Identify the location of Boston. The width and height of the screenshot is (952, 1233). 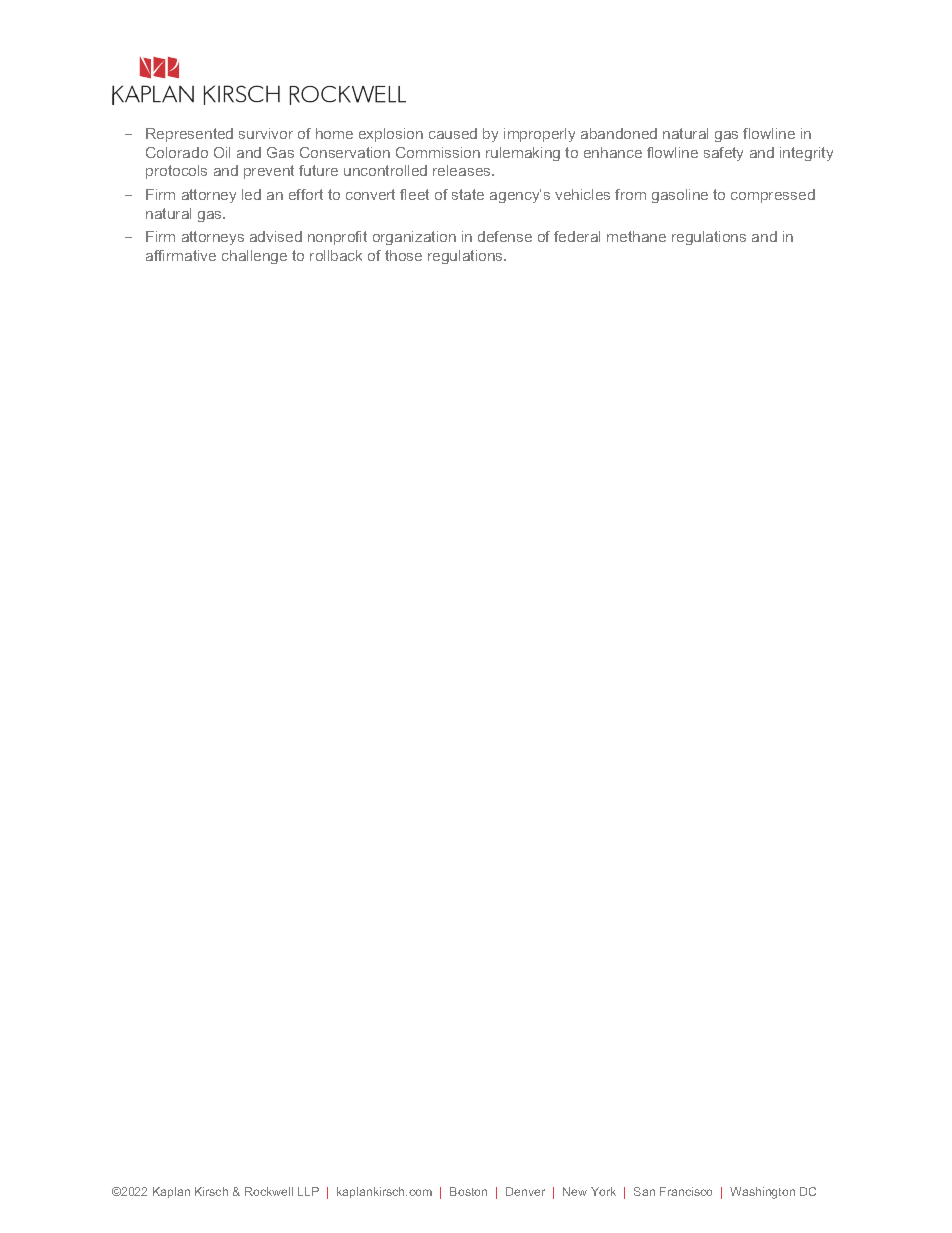
(468, 1191).
